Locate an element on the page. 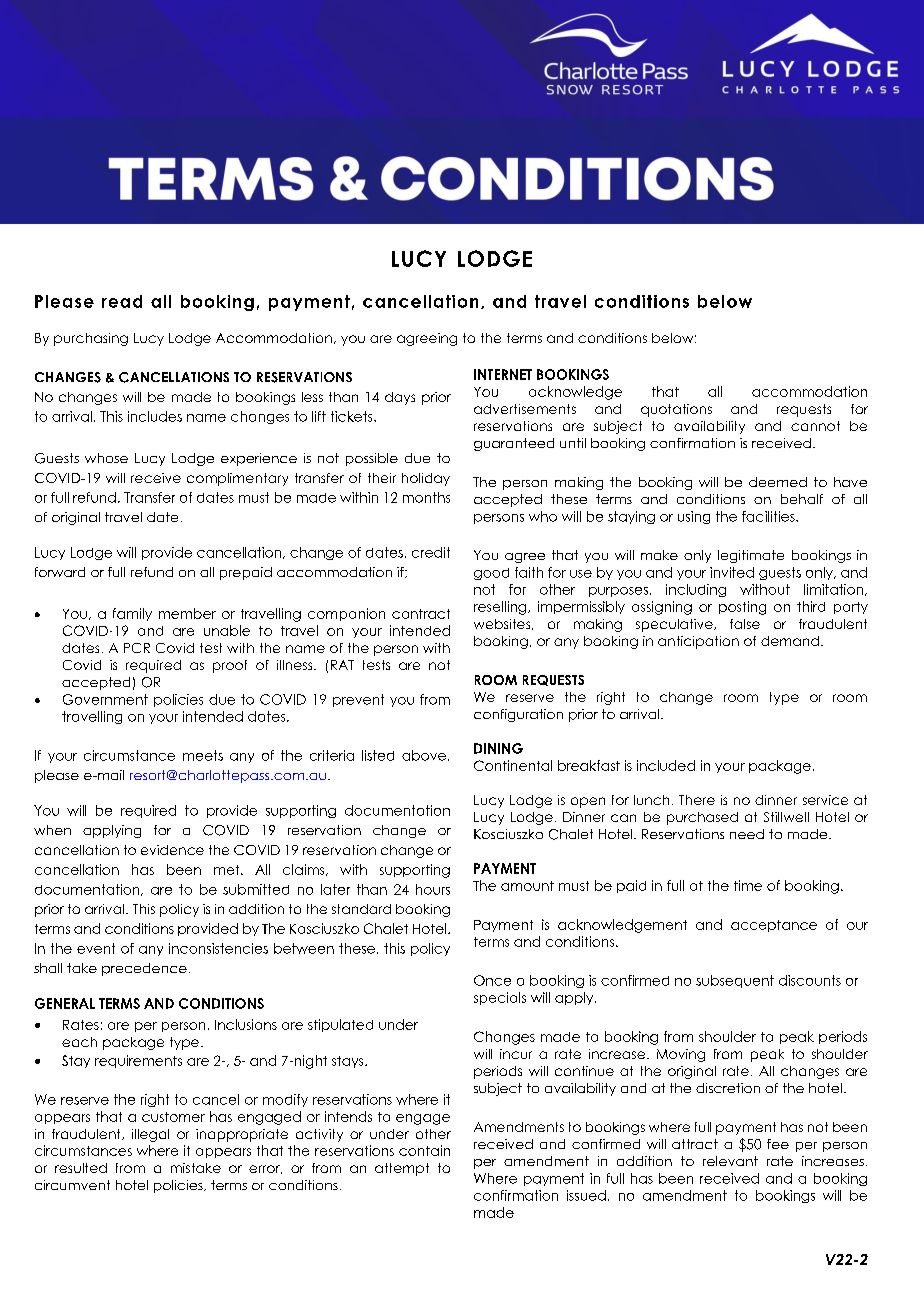  relevant is located at coordinates (730, 1161).
